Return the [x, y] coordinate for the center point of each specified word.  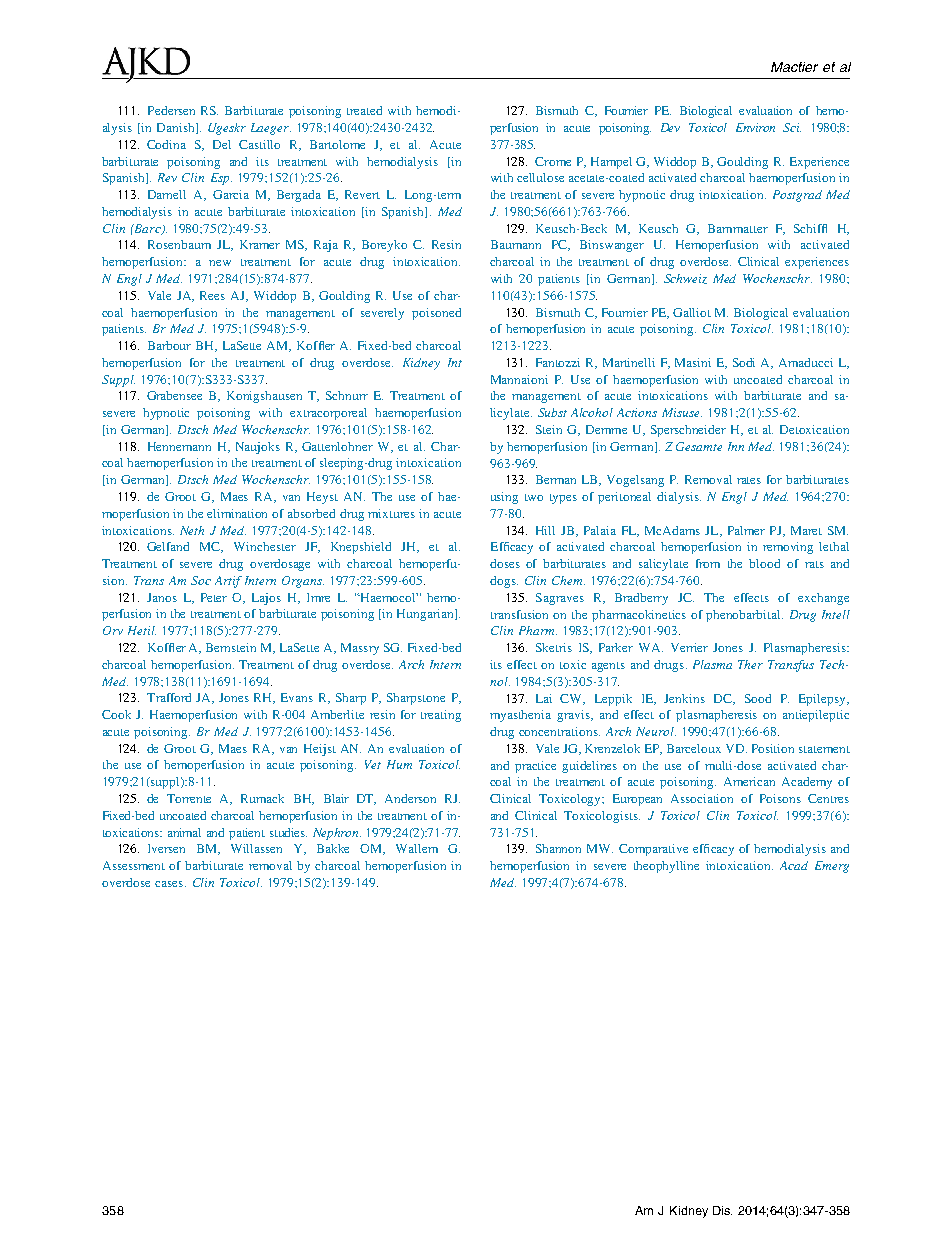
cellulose [540, 177]
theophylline [666, 867]
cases [170, 884]
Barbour [169, 345]
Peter [214, 597]
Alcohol [592, 412]
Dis [722, 1210]
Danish [177, 128]
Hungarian [426, 615]
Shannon [558, 848]
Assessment [134, 865]
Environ [755, 127]
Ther [750, 664]
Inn [736, 446]
